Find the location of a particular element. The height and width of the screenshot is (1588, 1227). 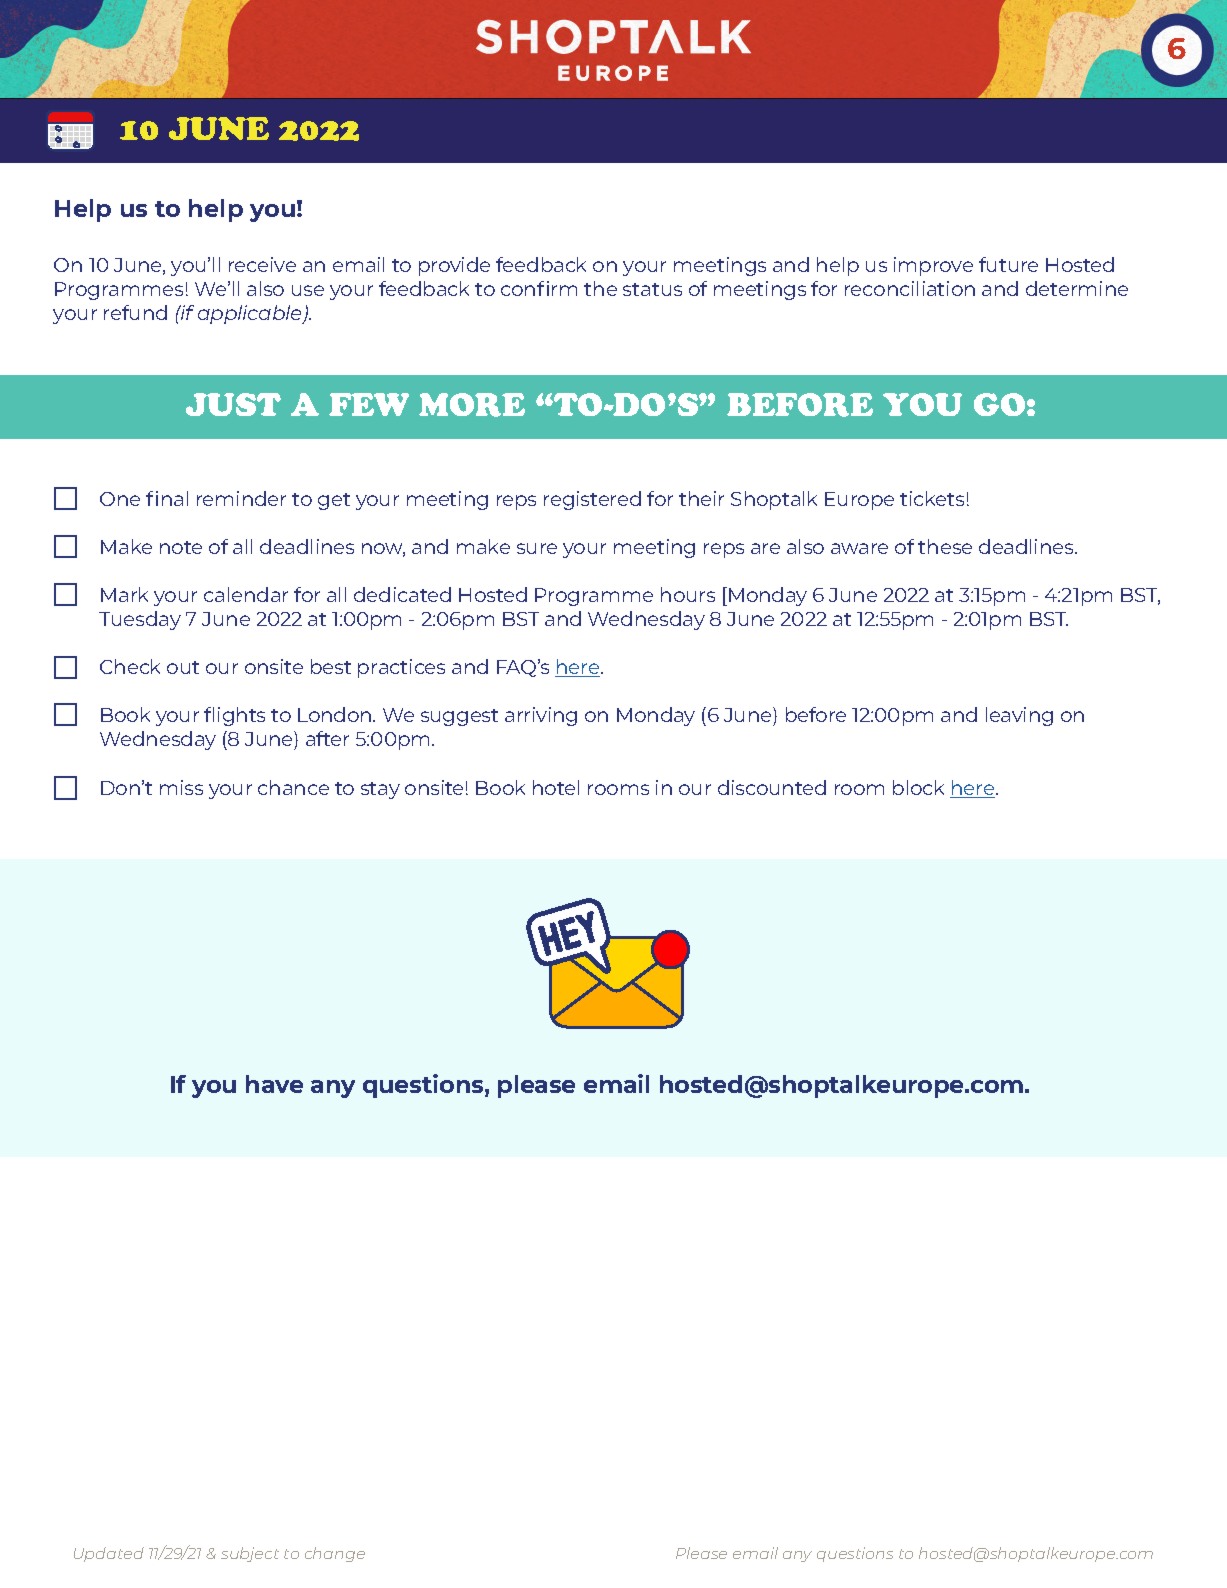

reconciliation is located at coordinates (910, 288).
